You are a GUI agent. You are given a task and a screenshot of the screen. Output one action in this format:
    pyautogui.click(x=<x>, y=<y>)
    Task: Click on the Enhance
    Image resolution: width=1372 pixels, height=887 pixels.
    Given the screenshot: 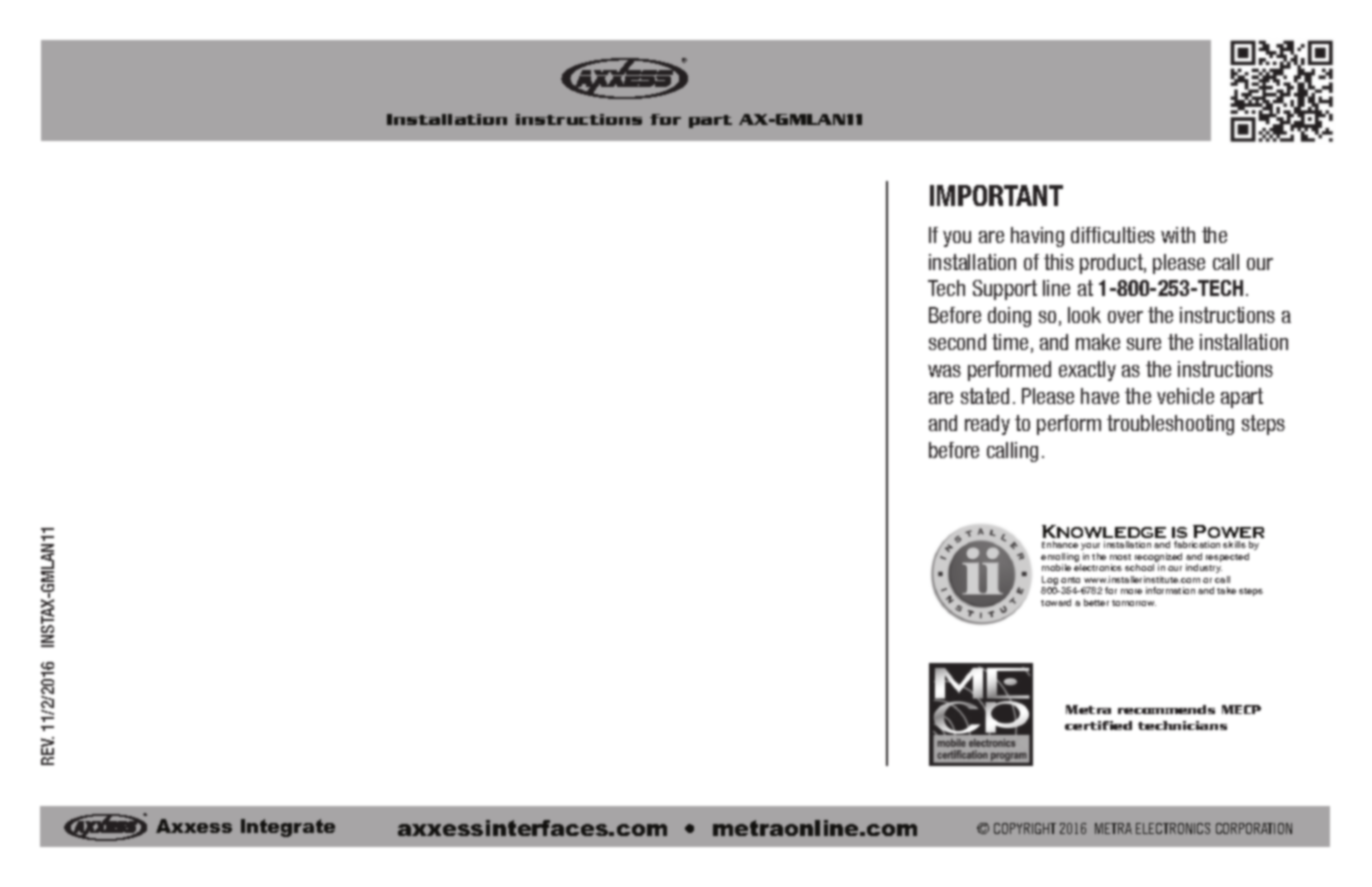 What is the action you would take?
    pyautogui.click(x=1060, y=544)
